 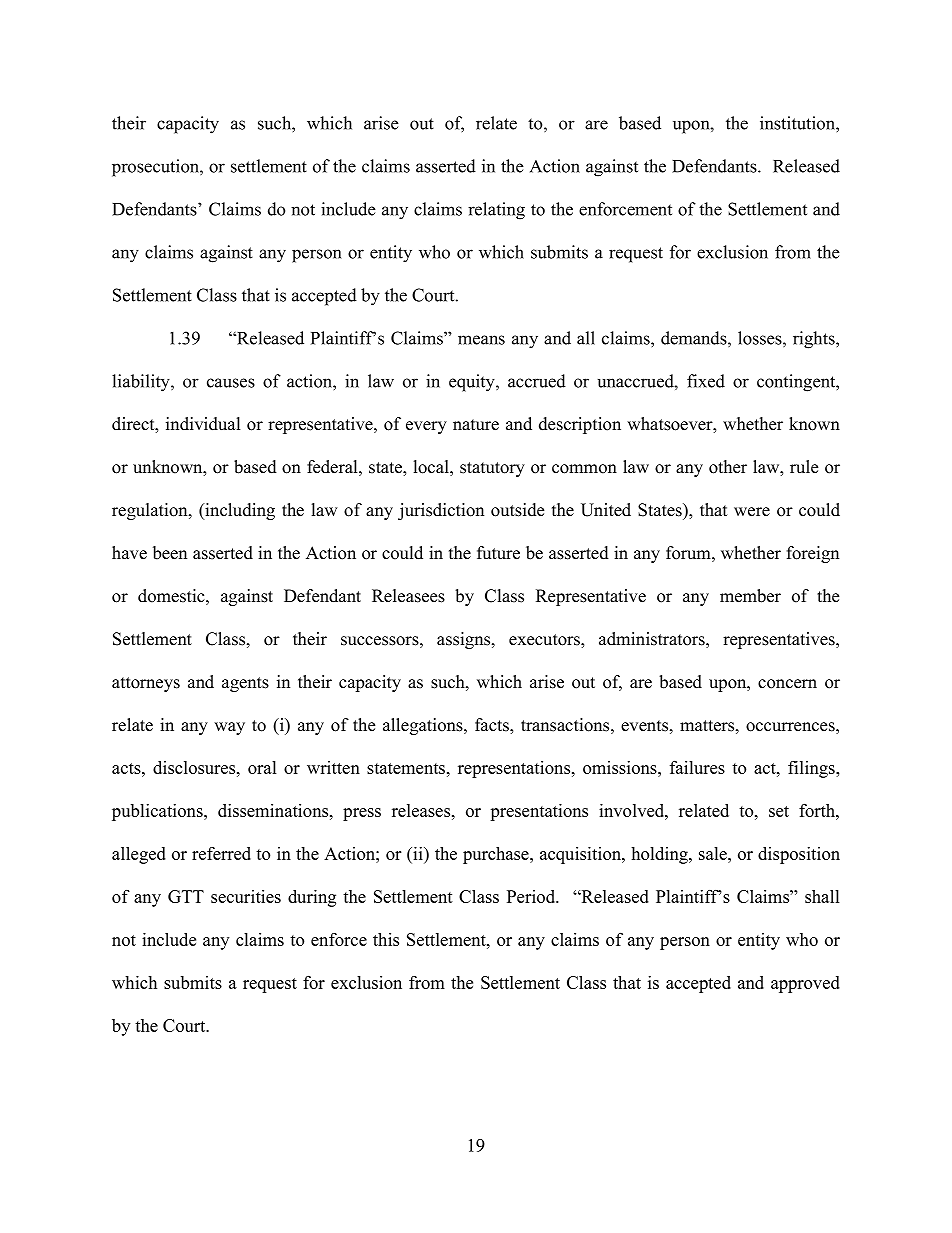 What do you see at coordinates (203, 424) in the screenshot?
I see `individual` at bounding box center [203, 424].
